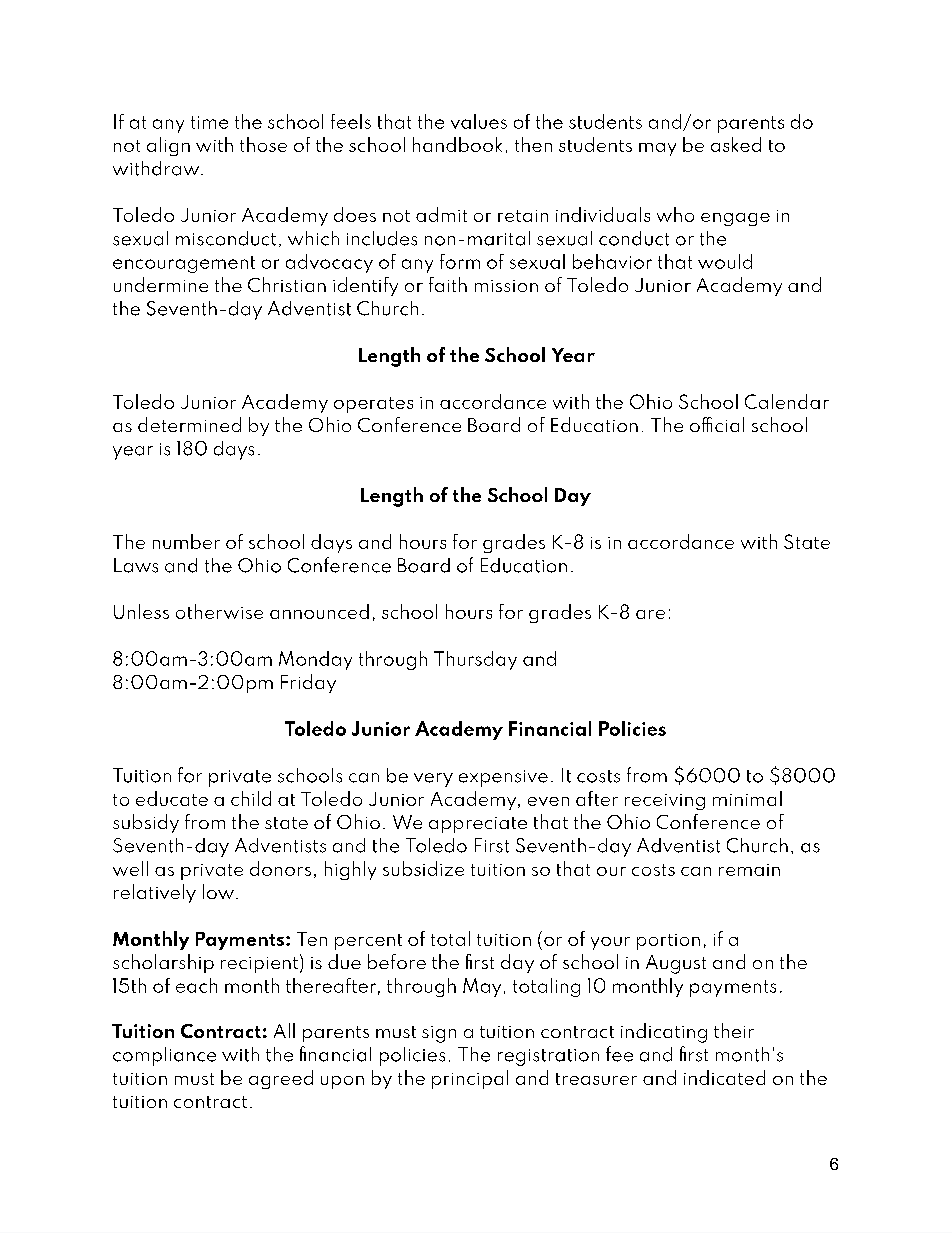  I want to click on determined, so click(189, 424).
